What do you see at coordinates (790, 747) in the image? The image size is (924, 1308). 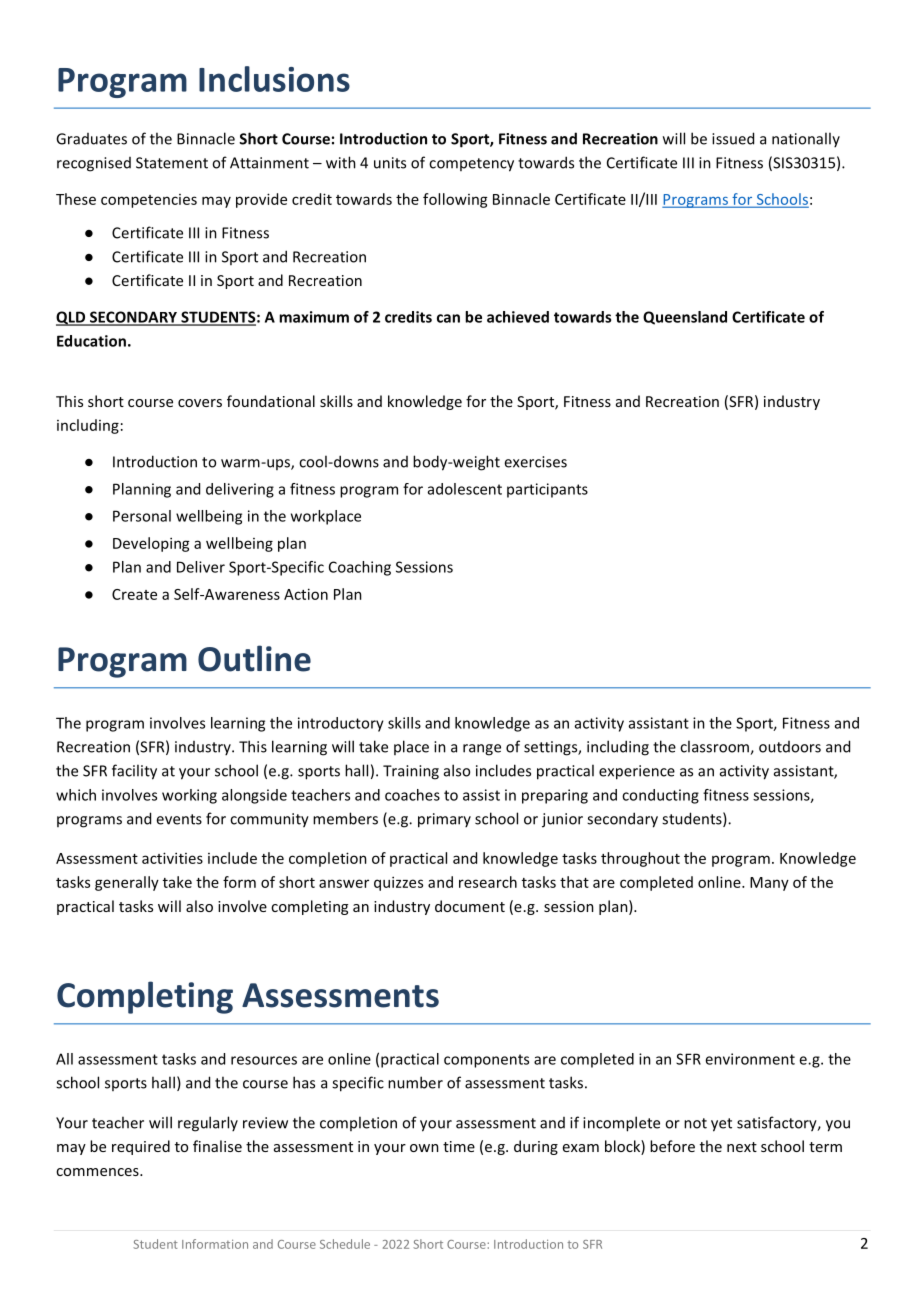 I see `outdoors` at bounding box center [790, 747].
